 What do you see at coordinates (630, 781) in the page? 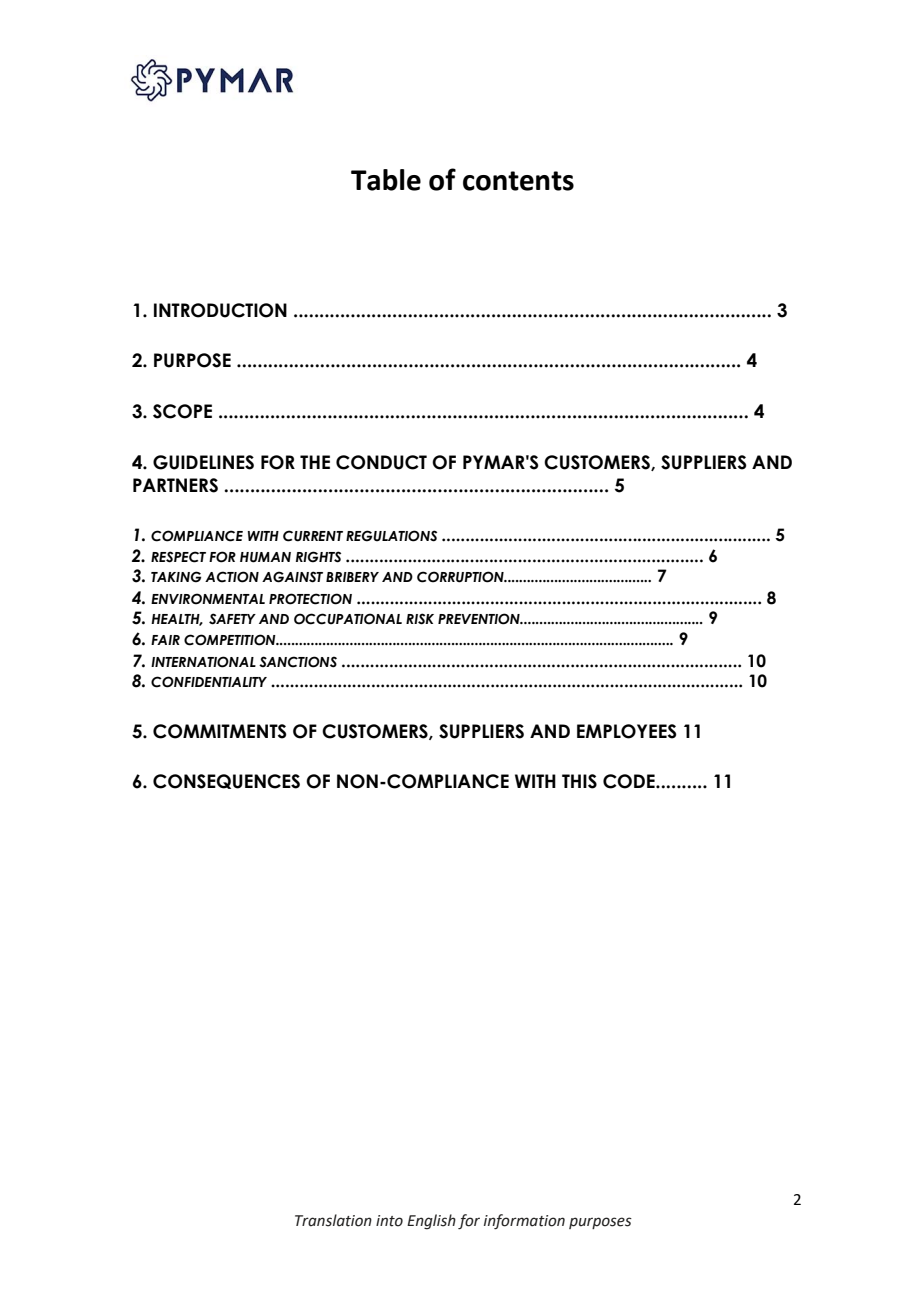
I see `CODE` at bounding box center [630, 781].
